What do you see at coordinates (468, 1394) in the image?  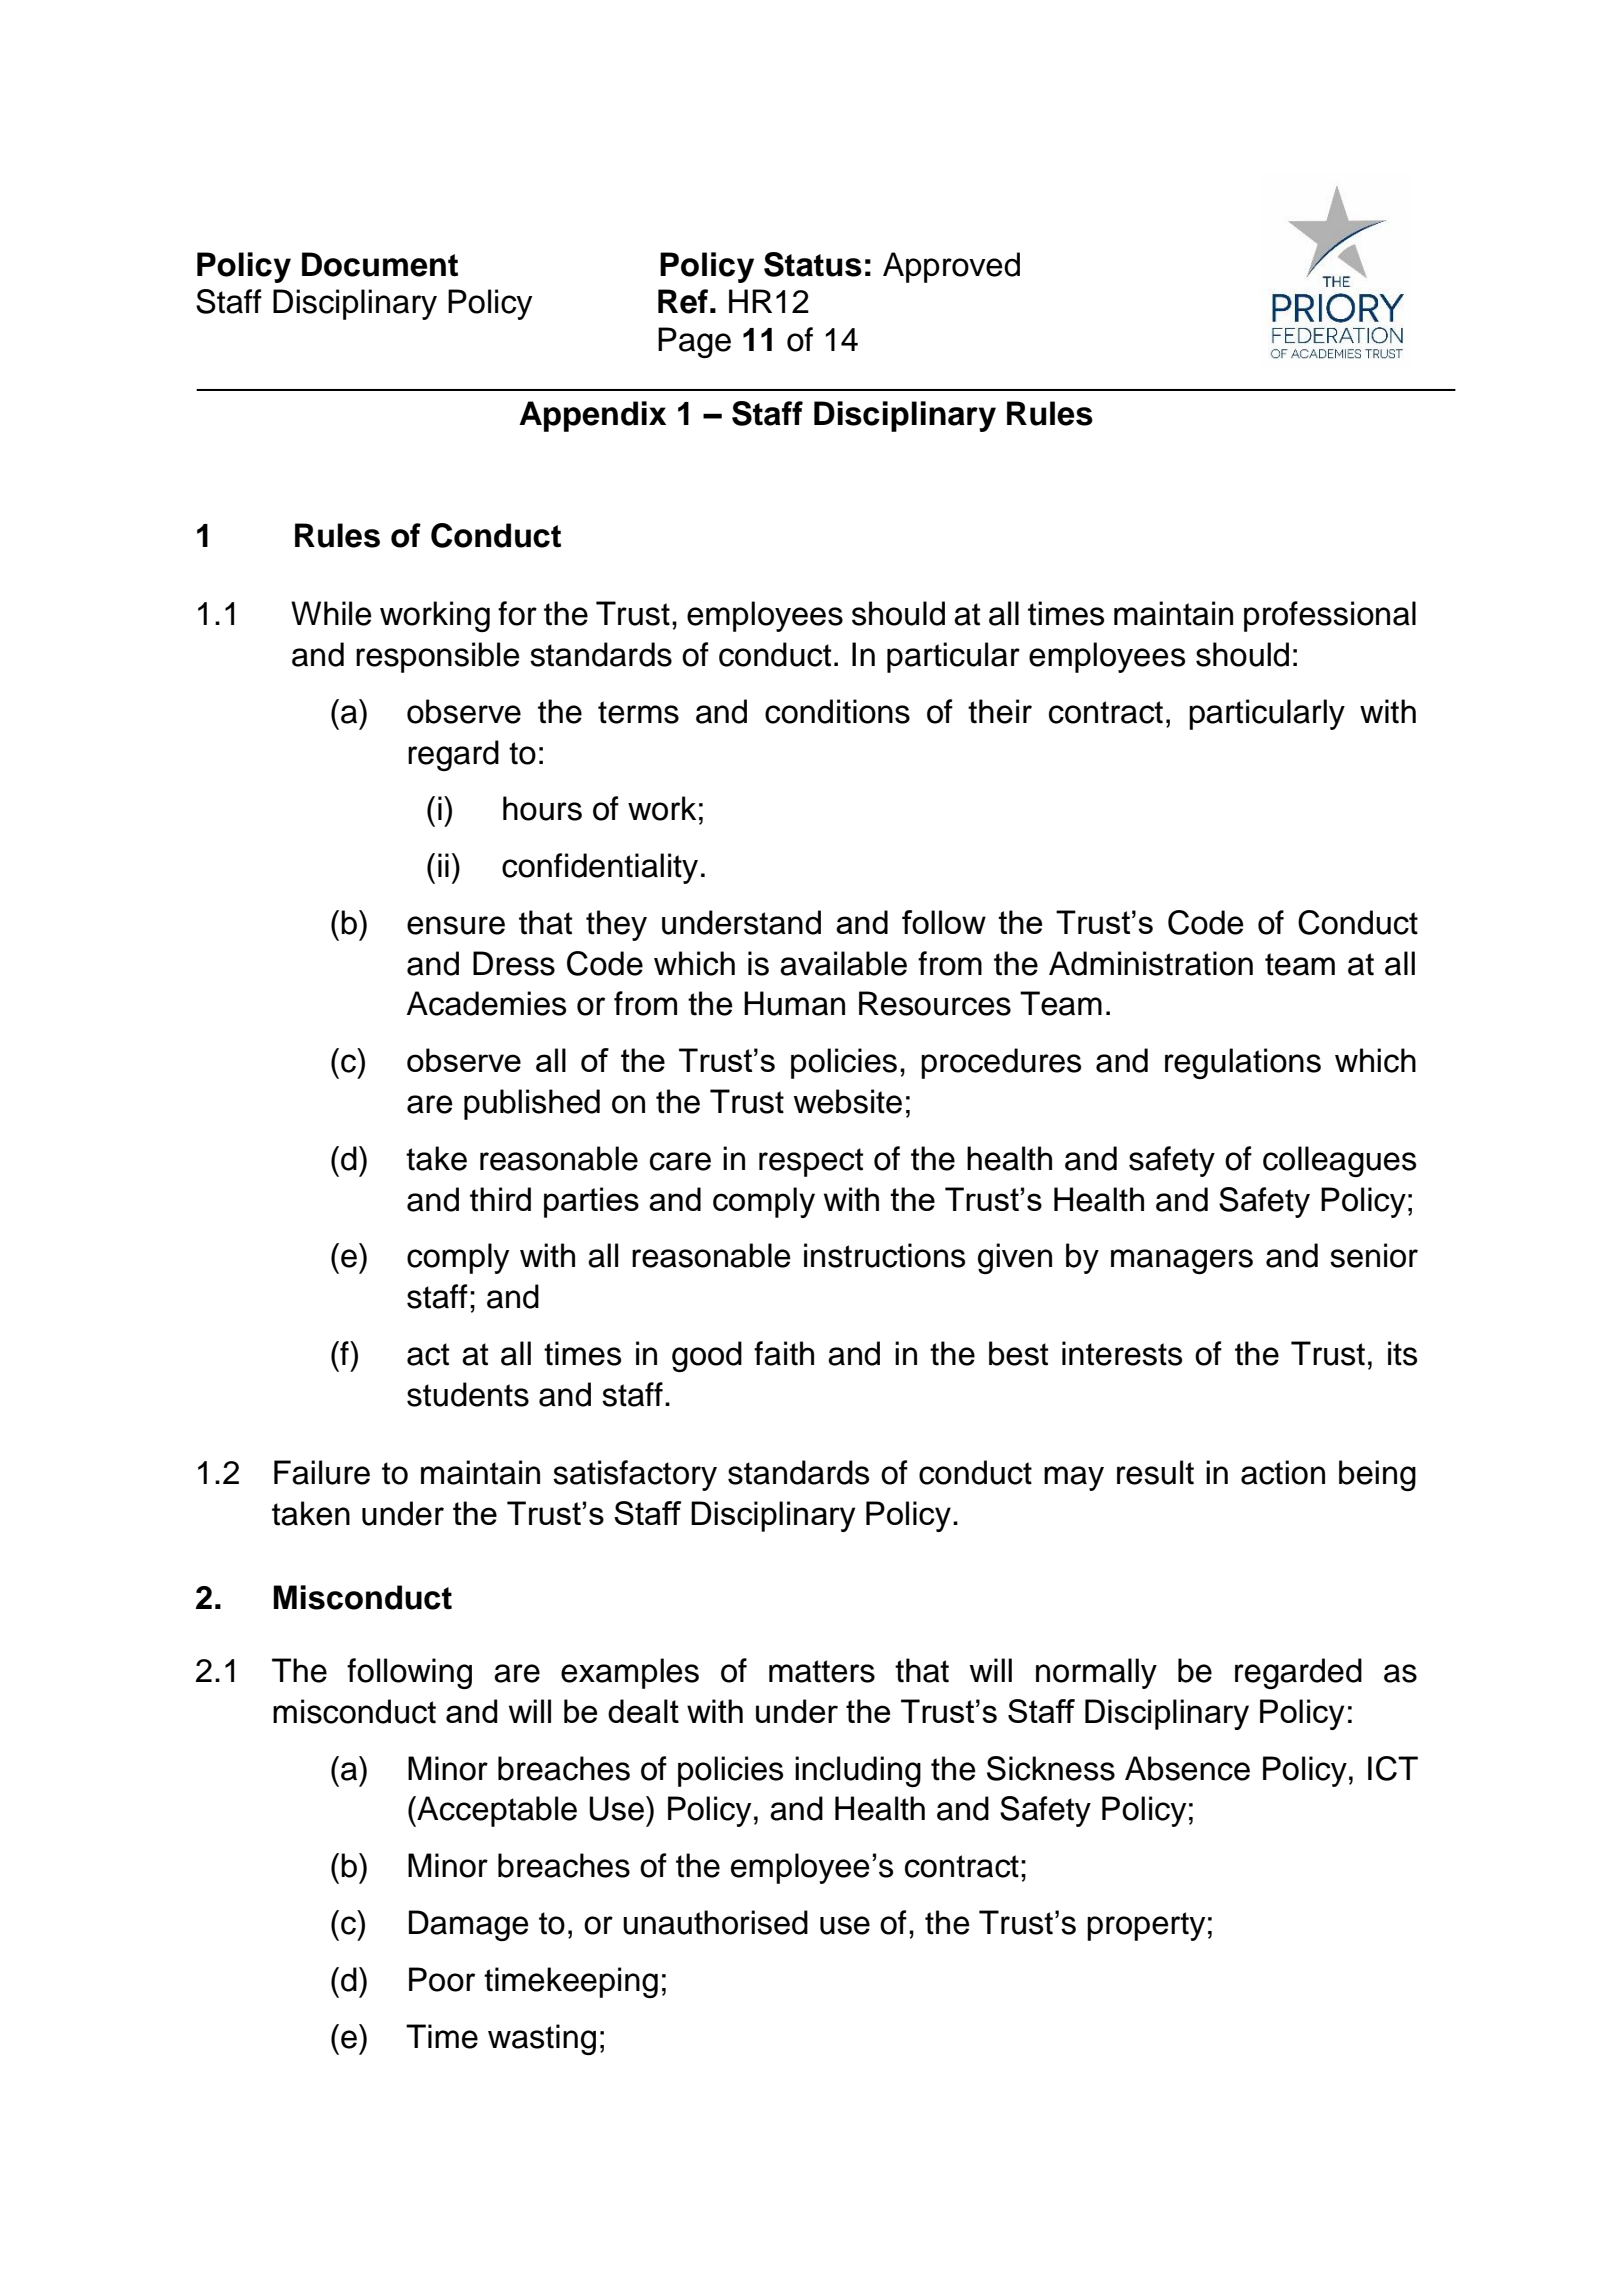 I see `students` at bounding box center [468, 1394].
